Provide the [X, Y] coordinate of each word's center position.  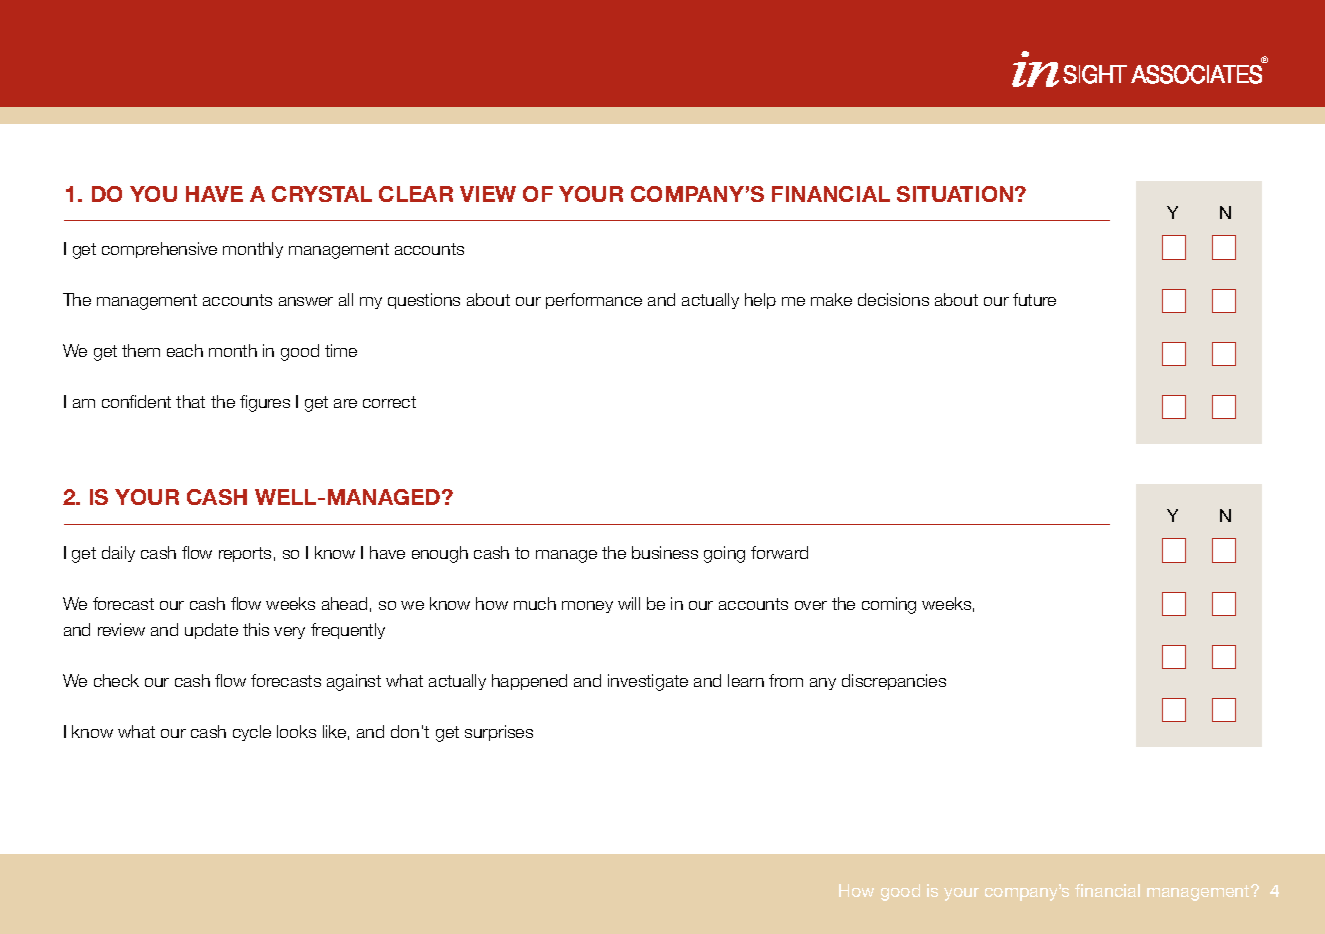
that [190, 401]
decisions [893, 299]
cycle [252, 733]
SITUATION [956, 194]
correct [389, 402]
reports [245, 554]
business [665, 552]
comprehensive [159, 250]
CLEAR [416, 194]
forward [779, 552]
